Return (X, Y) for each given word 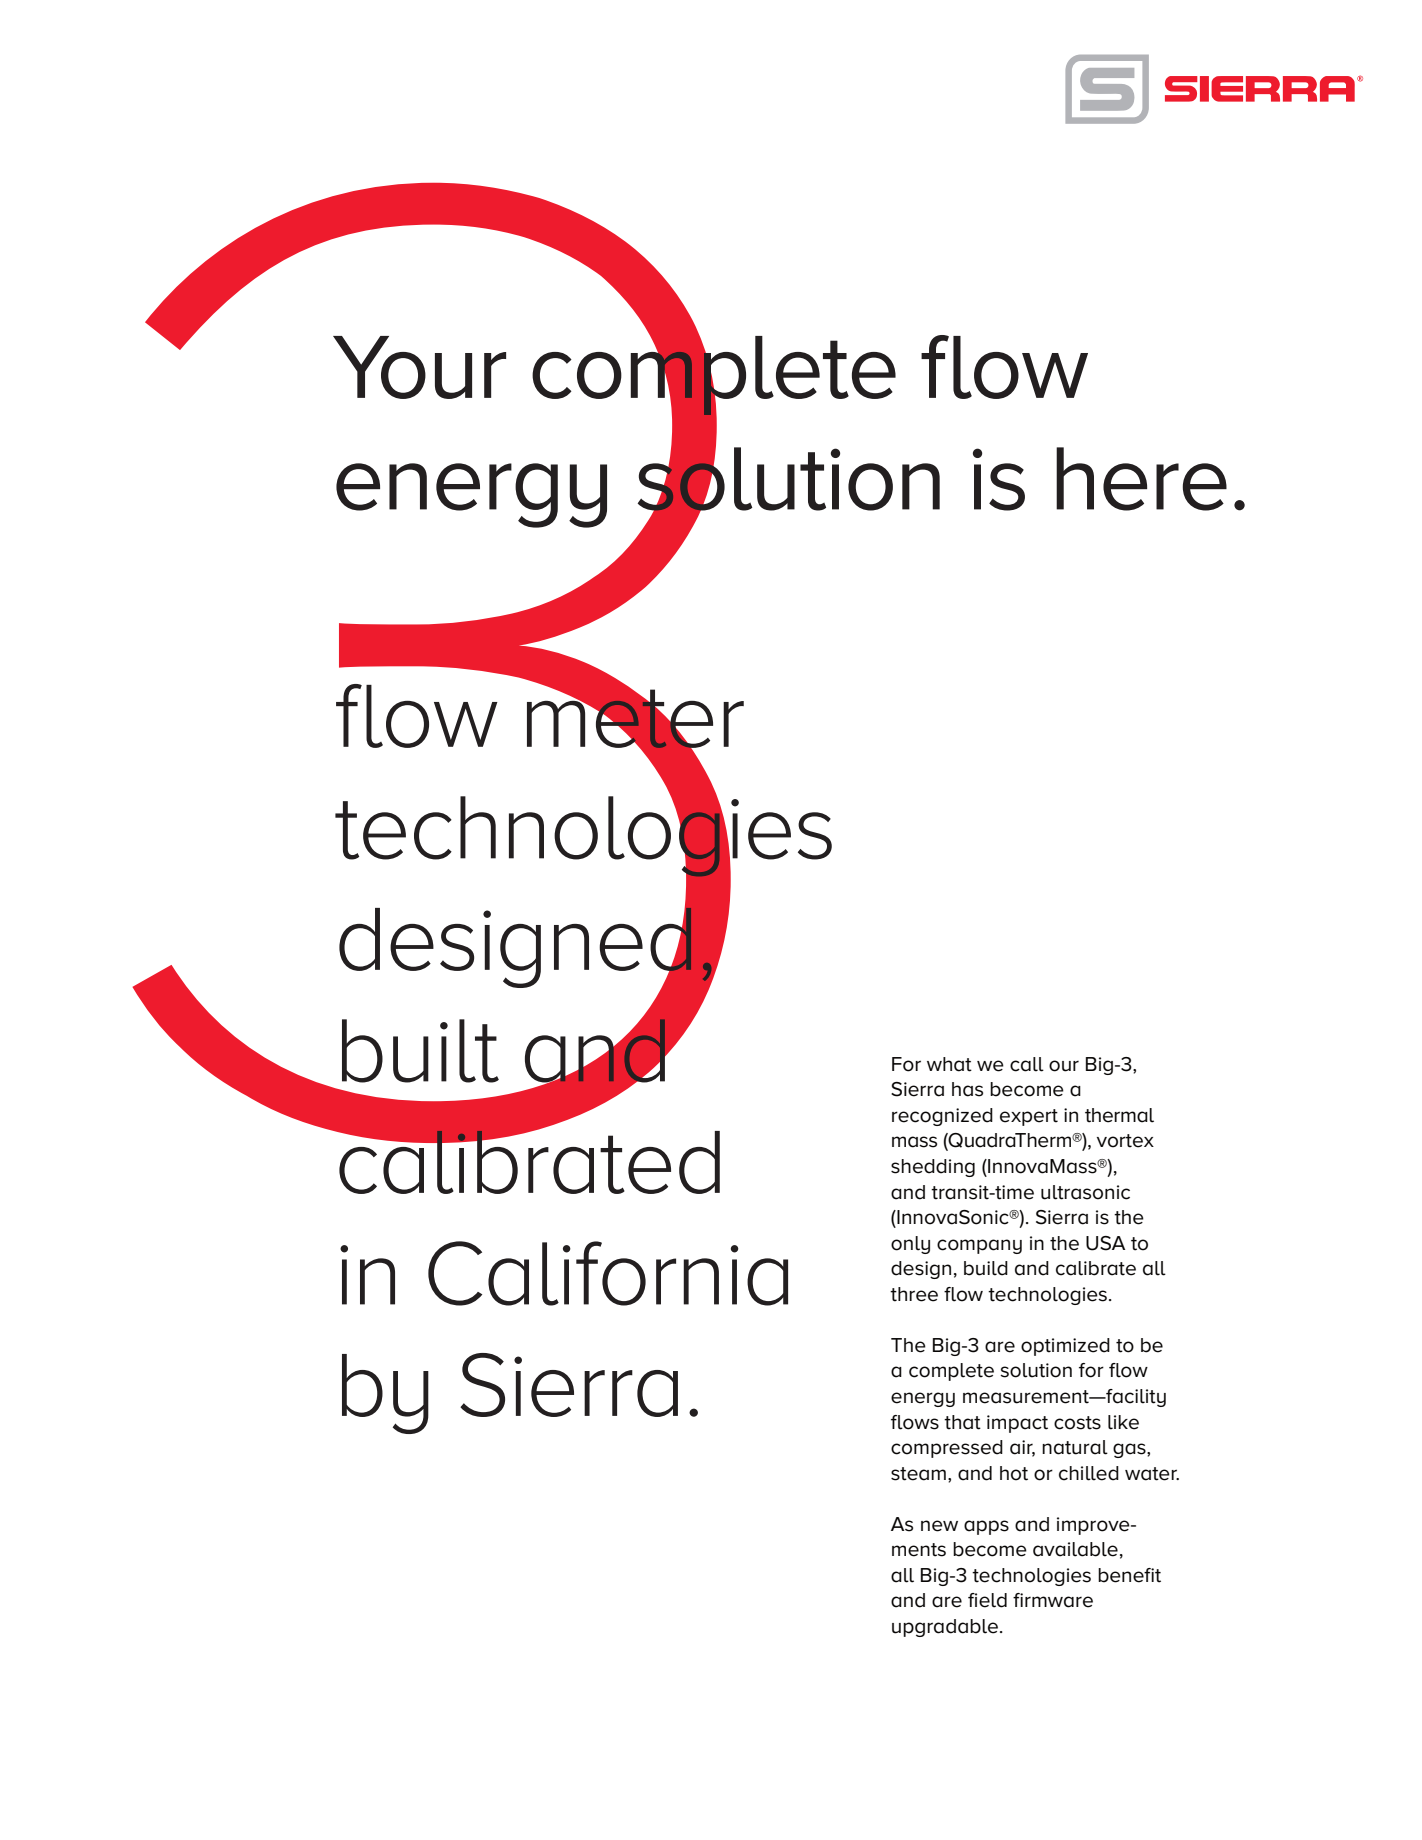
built (420, 1051)
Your (419, 367)
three (914, 1294)
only (910, 1245)
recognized (942, 1117)
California (608, 1273)
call (1027, 1064)
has (967, 1089)
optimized (1065, 1347)
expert (1029, 1117)
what (949, 1064)
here (1141, 479)
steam (918, 1474)
